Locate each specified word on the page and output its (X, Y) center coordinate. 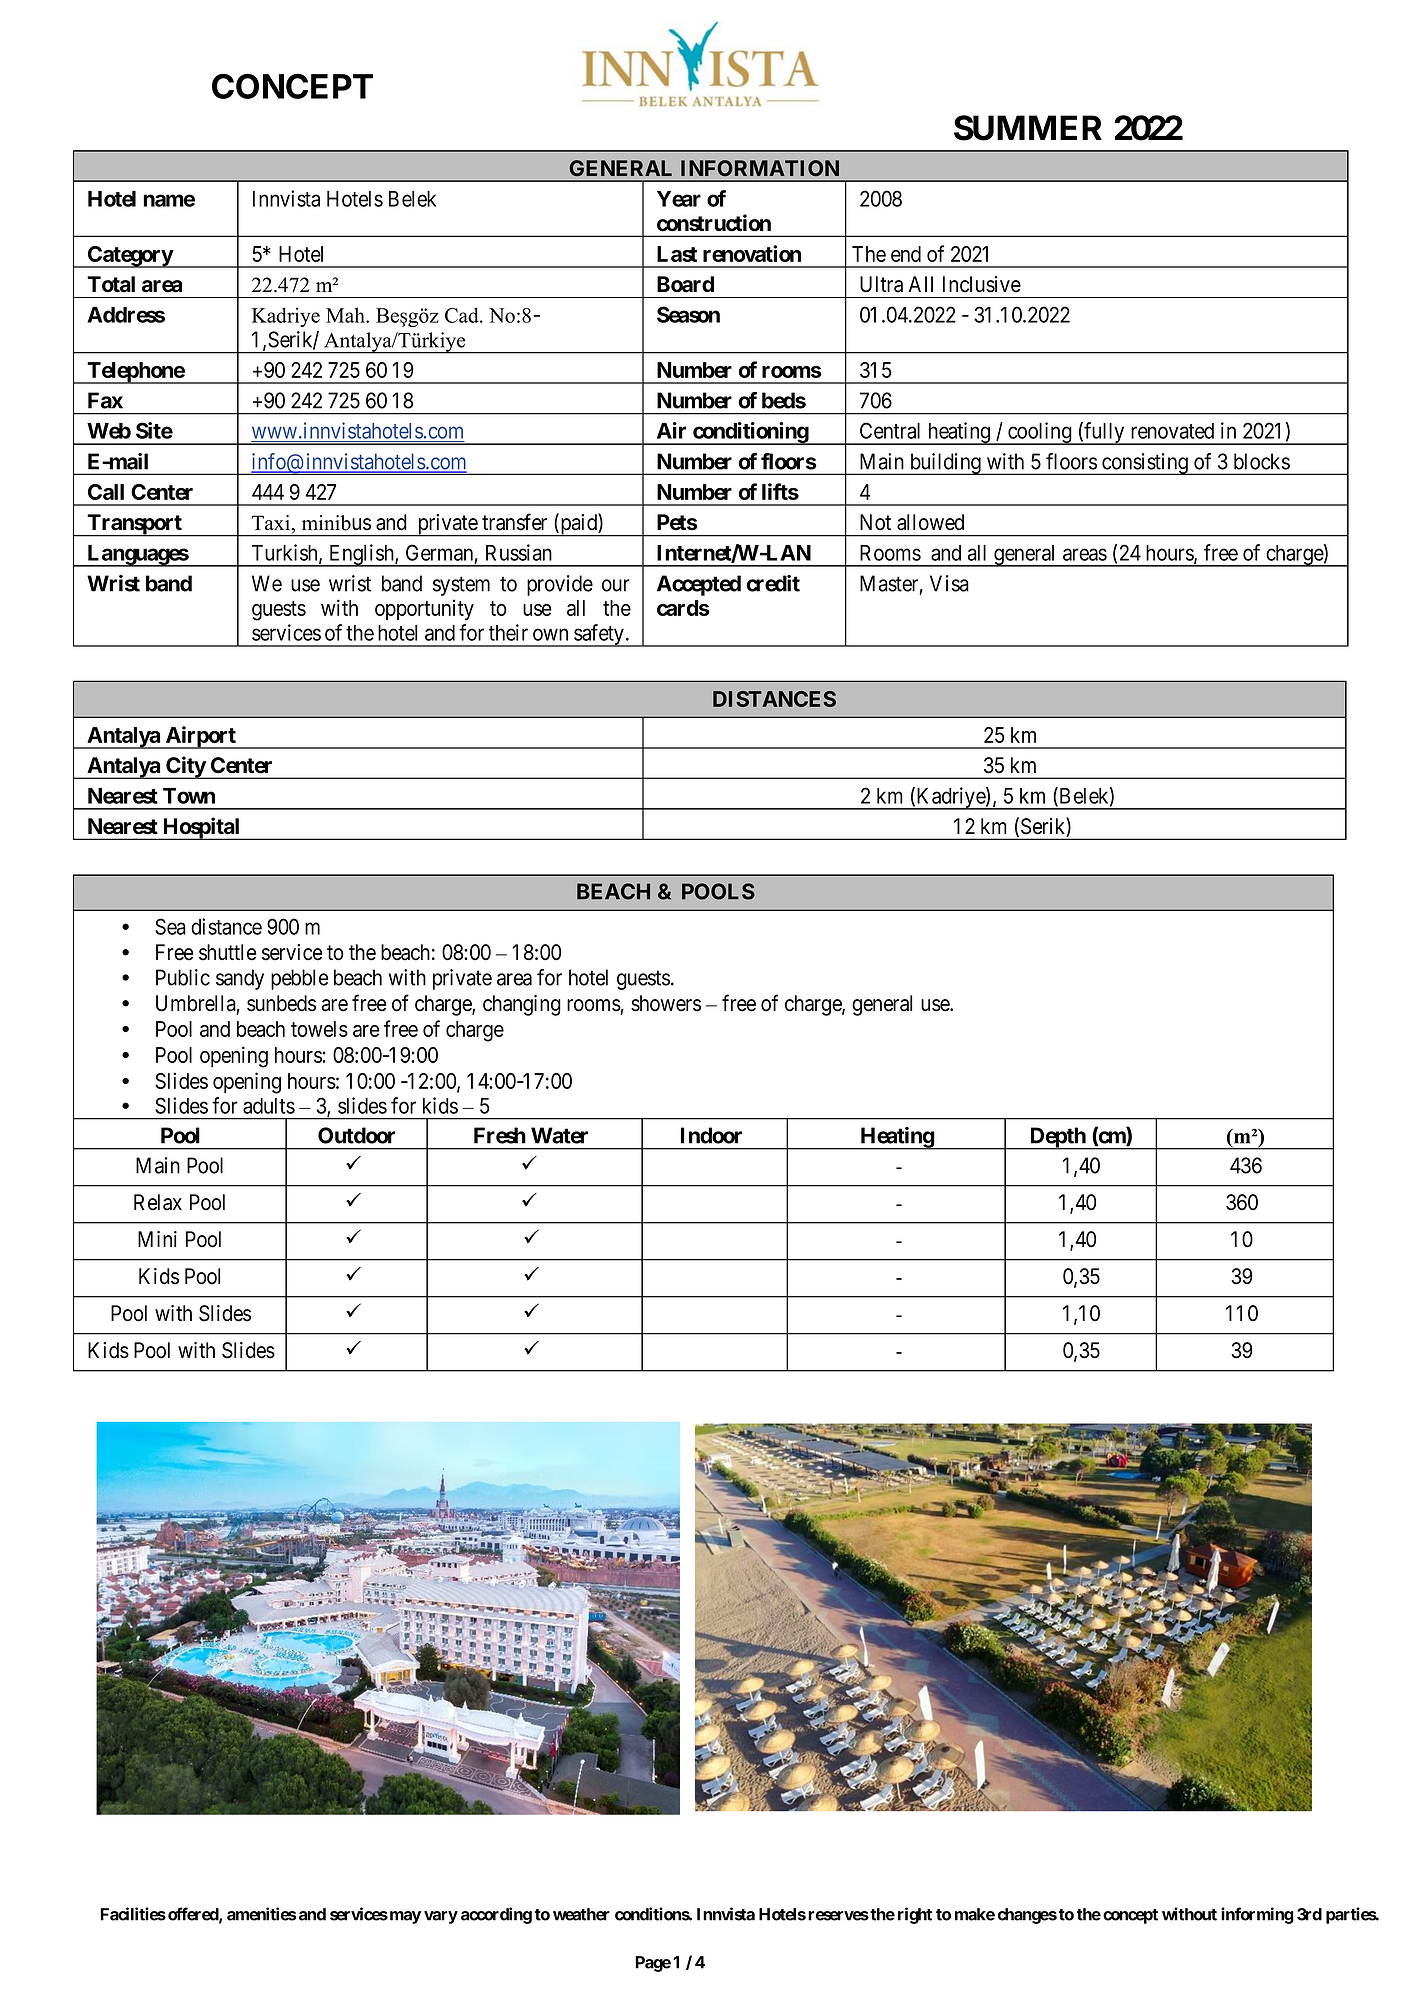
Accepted (699, 585)
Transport (134, 525)
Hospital (201, 828)
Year (679, 199)
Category (130, 257)
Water (559, 1135)
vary (441, 1917)
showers (666, 1003)
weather (581, 1914)
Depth (1058, 1138)
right (915, 1915)
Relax (158, 1202)
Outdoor (356, 1135)
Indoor (711, 1135)
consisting (1145, 464)
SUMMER (1028, 128)
